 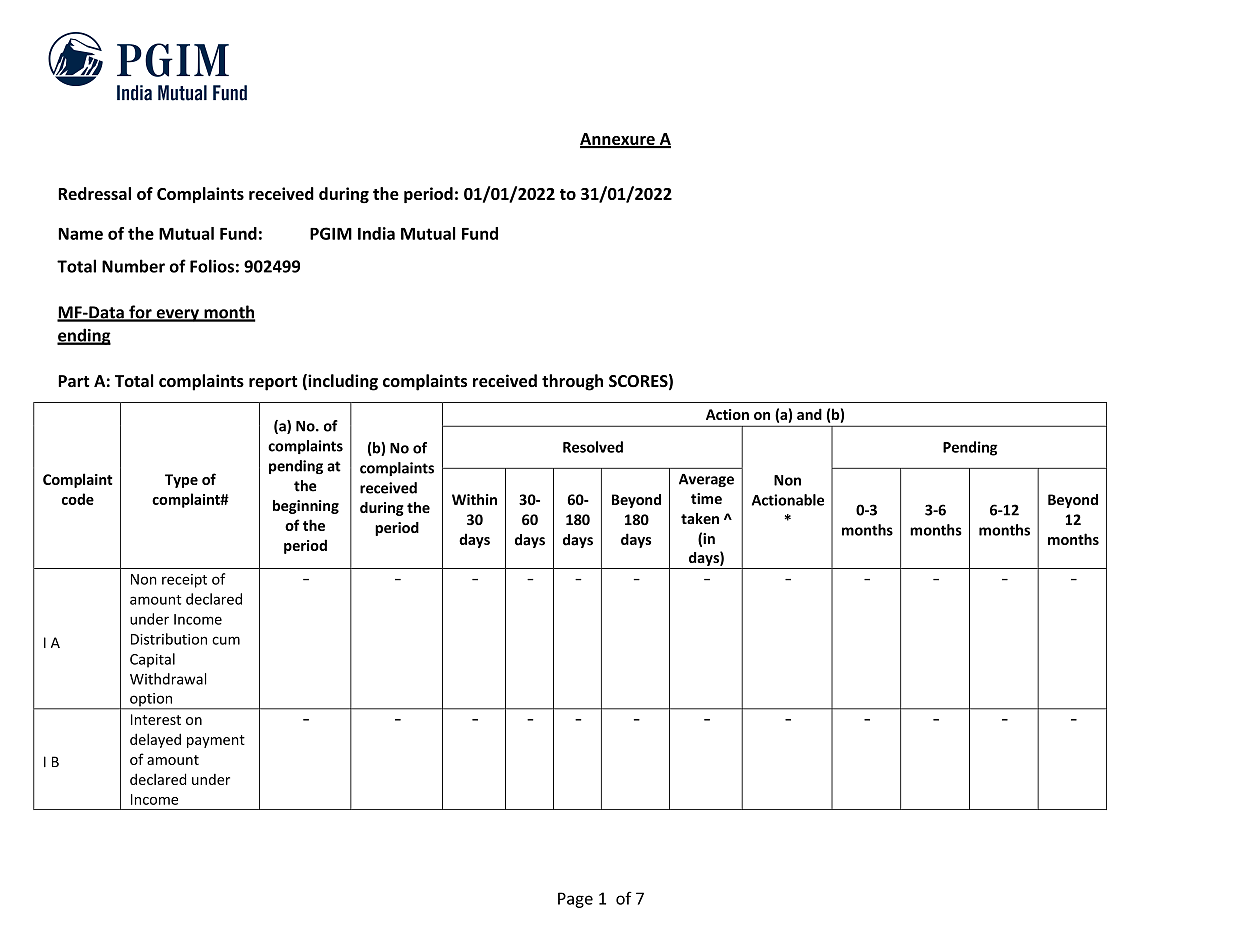 I want to click on India, so click(x=376, y=233).
